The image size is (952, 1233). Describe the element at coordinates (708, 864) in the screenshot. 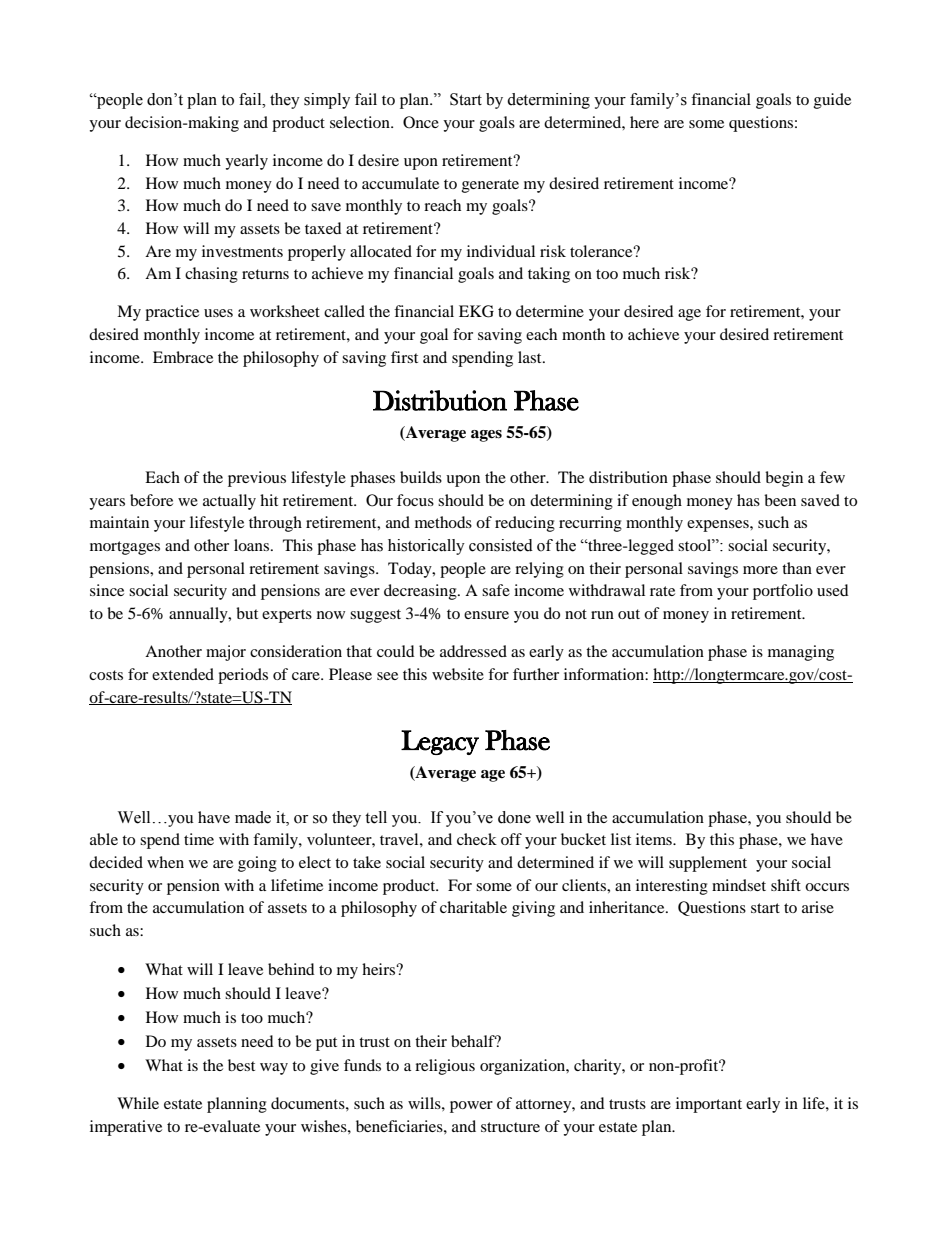

I see `supplement` at that location.
